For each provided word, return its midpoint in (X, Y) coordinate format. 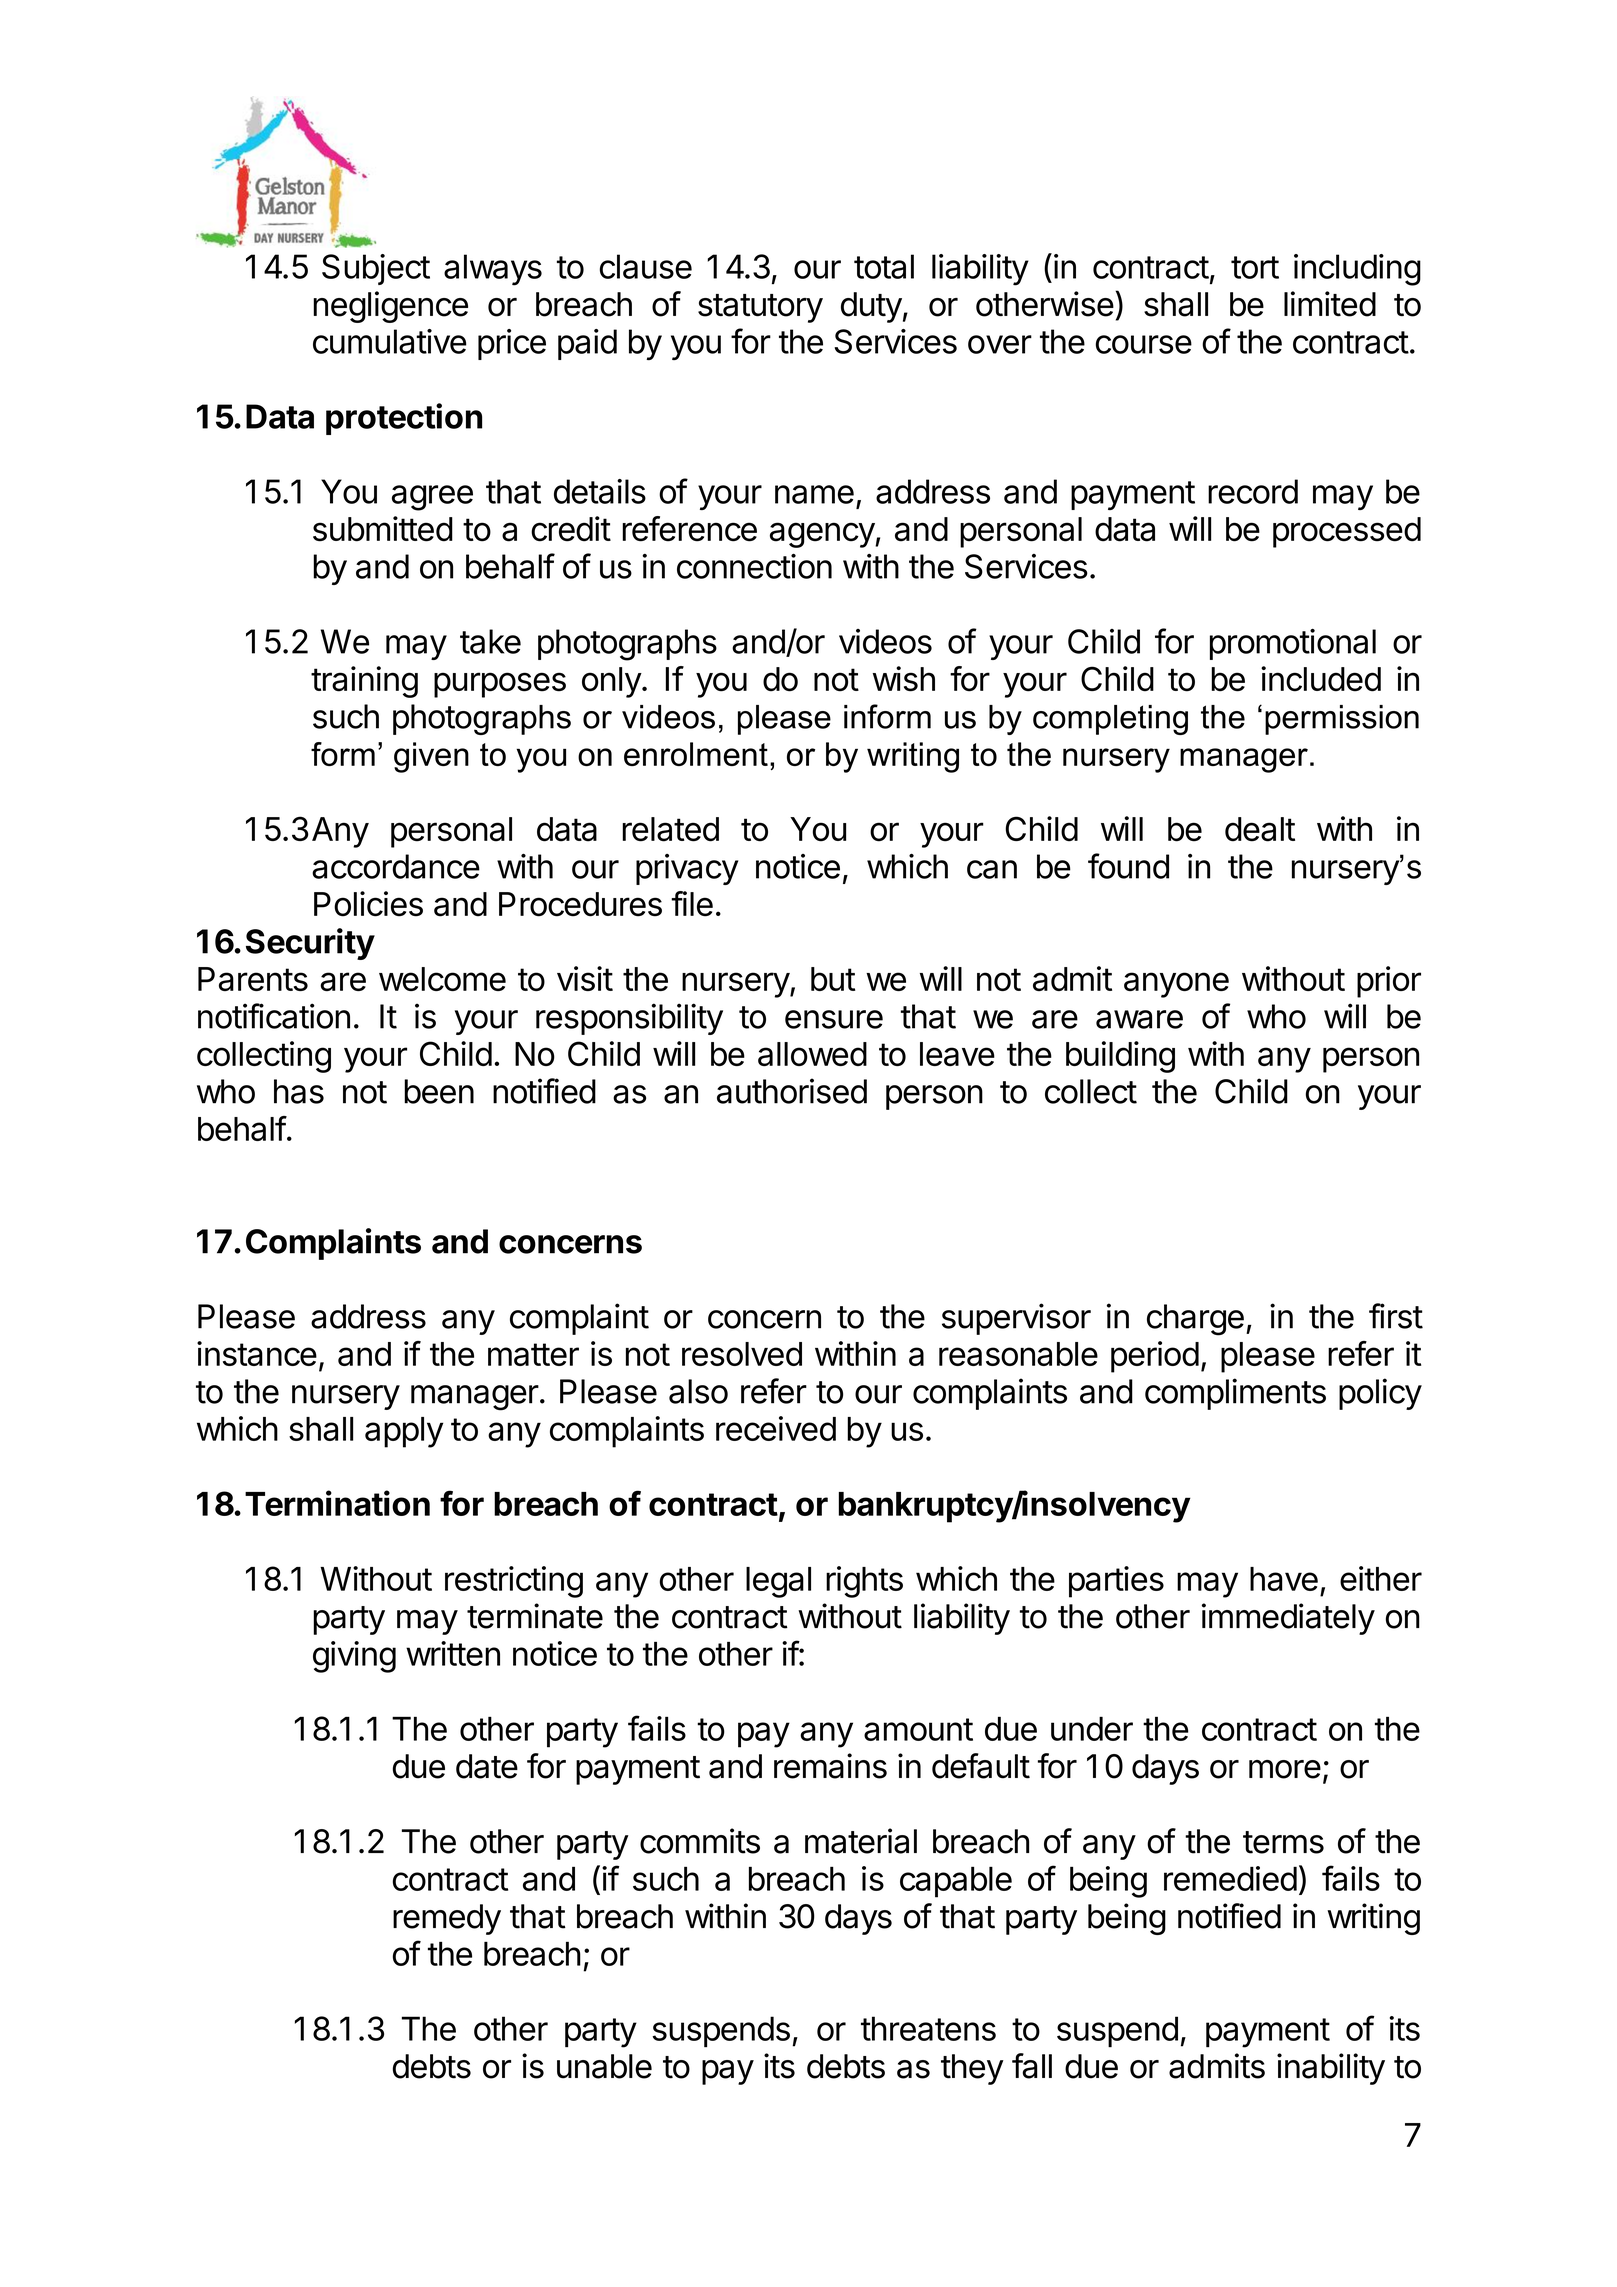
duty (871, 307)
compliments (1235, 1394)
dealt (1260, 829)
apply (404, 1432)
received (776, 1428)
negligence (390, 307)
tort (1255, 267)
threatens (928, 2028)
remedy (447, 1919)
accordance (396, 866)
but (833, 979)
